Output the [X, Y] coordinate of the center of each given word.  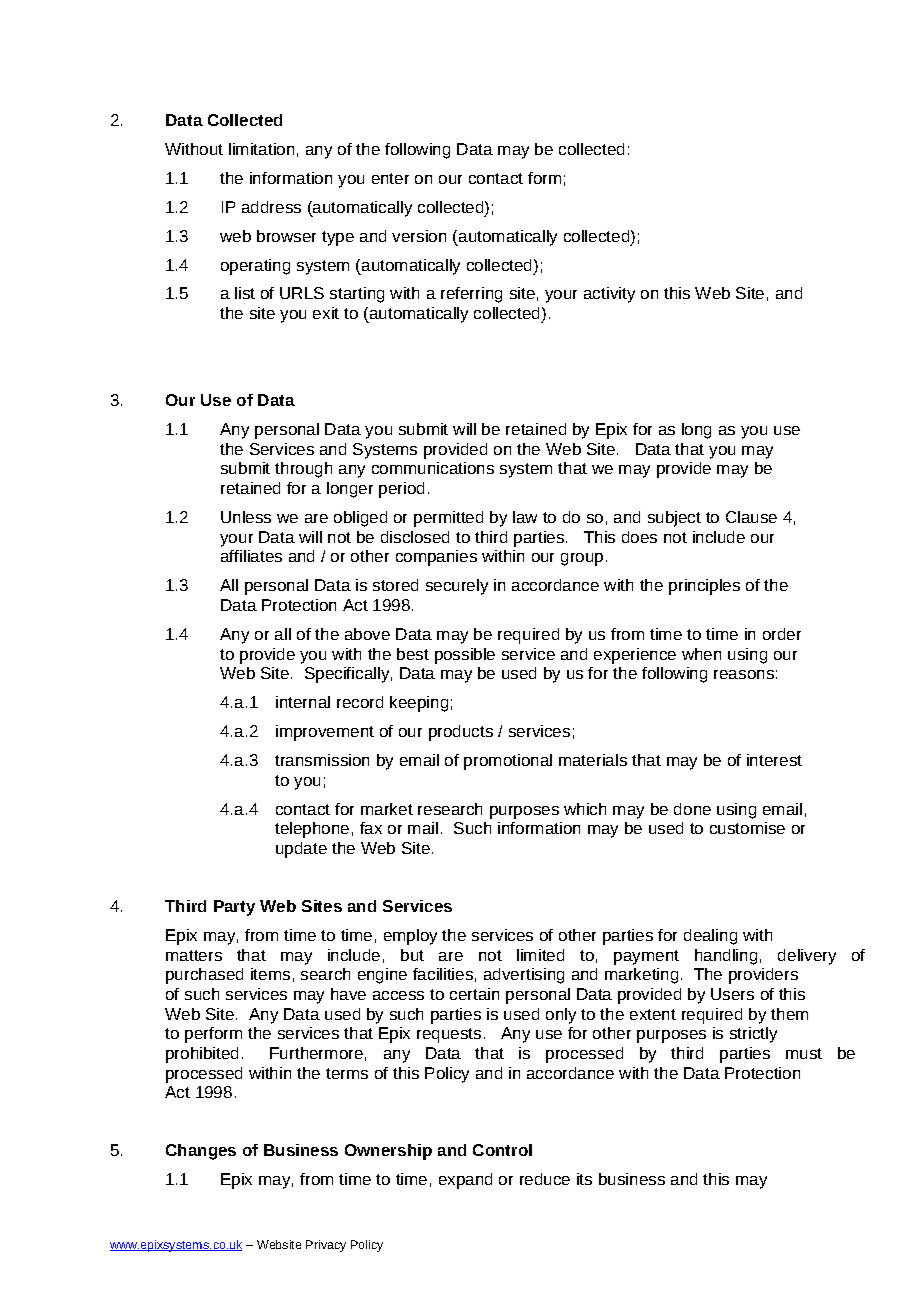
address [271, 207]
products [461, 733]
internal [303, 702]
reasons [744, 674]
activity [609, 295]
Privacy [326, 1246]
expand [465, 1181]
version [419, 236]
